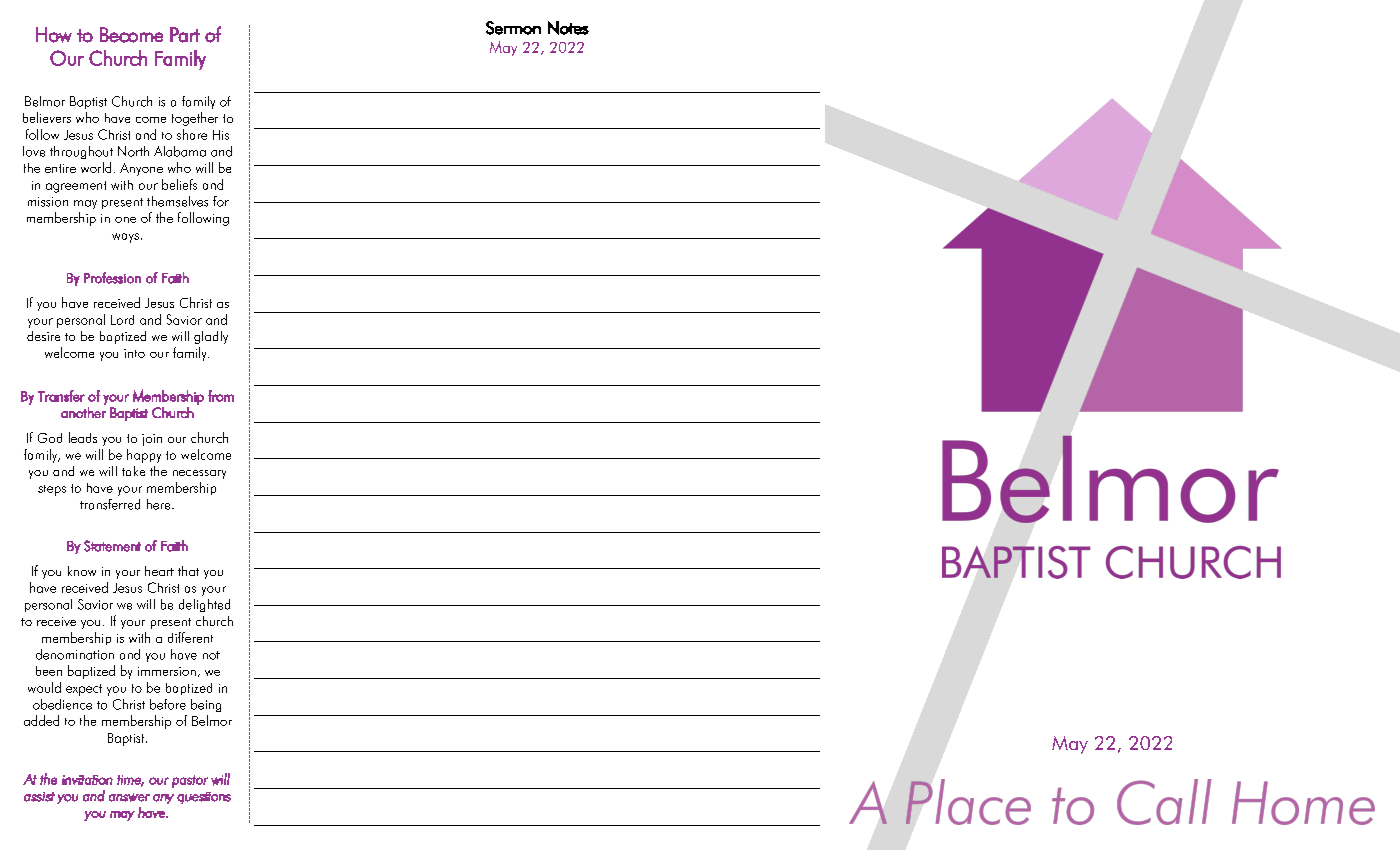  I want to click on gladly, so click(211, 337).
